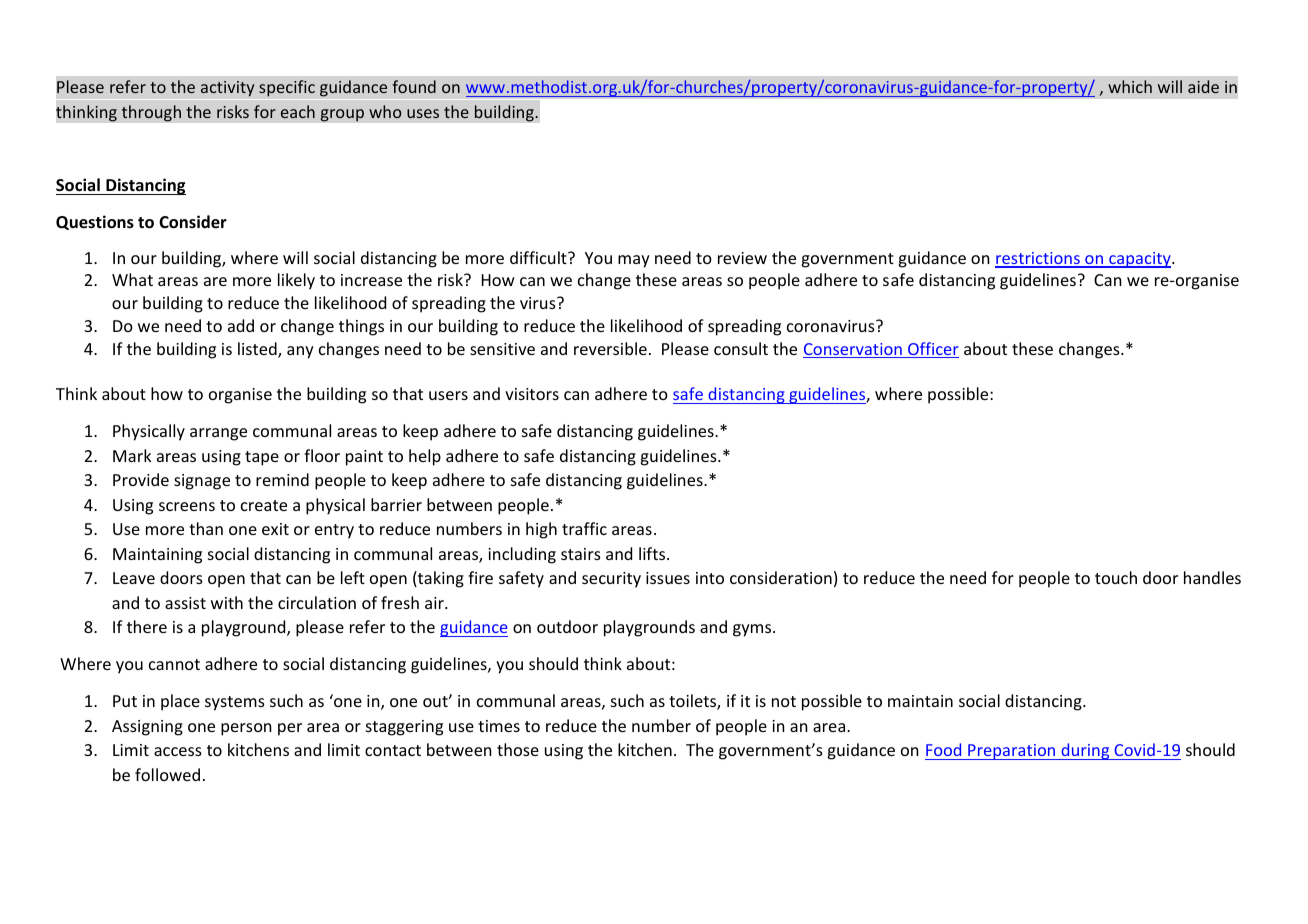 The width and height of the image is (1308, 924). Describe the element at coordinates (1116, 577) in the image. I see `touch` at that location.
